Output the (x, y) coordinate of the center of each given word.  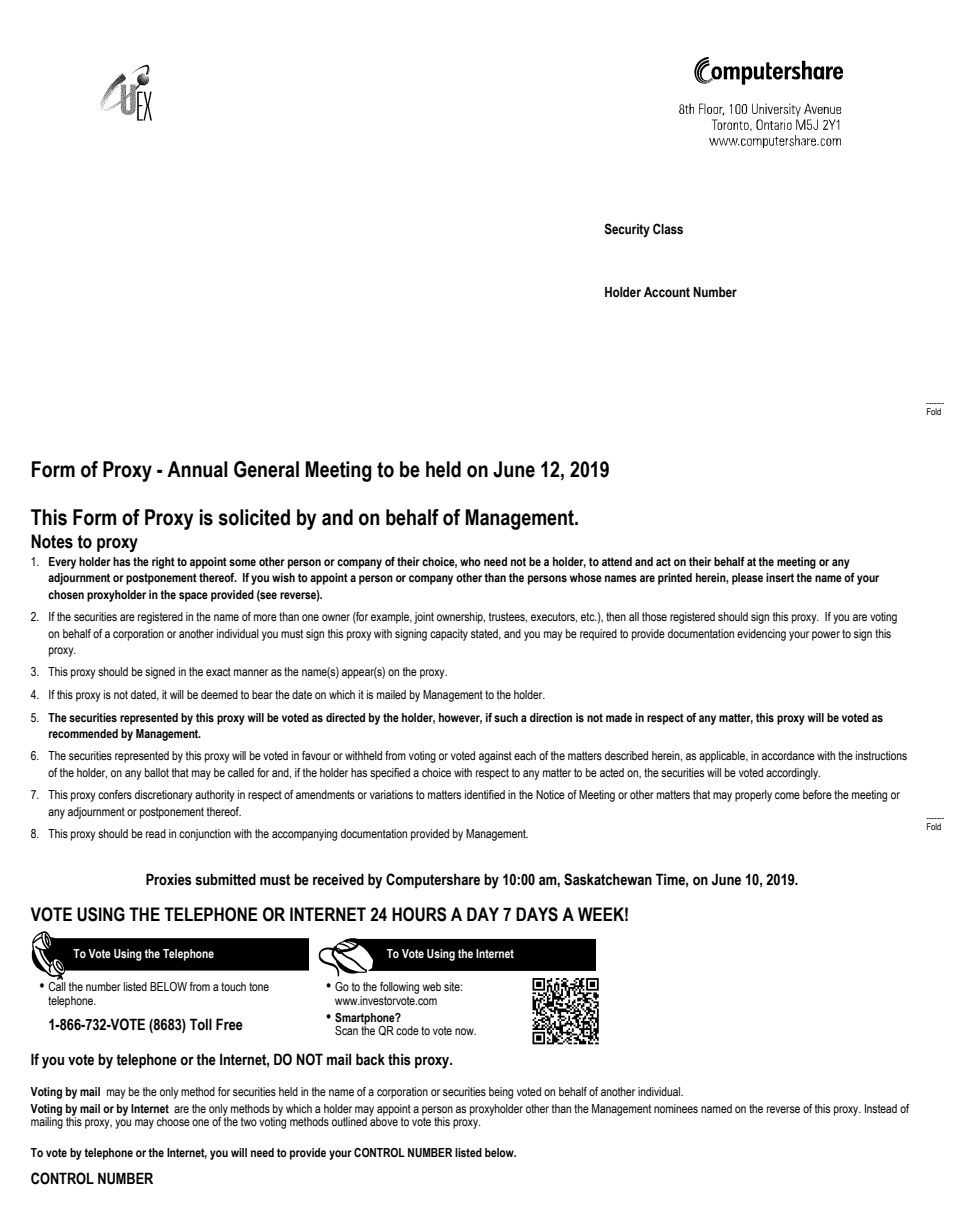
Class (668, 229)
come (787, 795)
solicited (254, 517)
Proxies (169, 879)
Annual (197, 469)
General (266, 469)
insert (780, 577)
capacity (449, 635)
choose (173, 1121)
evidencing (761, 635)
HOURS (419, 914)
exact (218, 671)
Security (627, 230)
